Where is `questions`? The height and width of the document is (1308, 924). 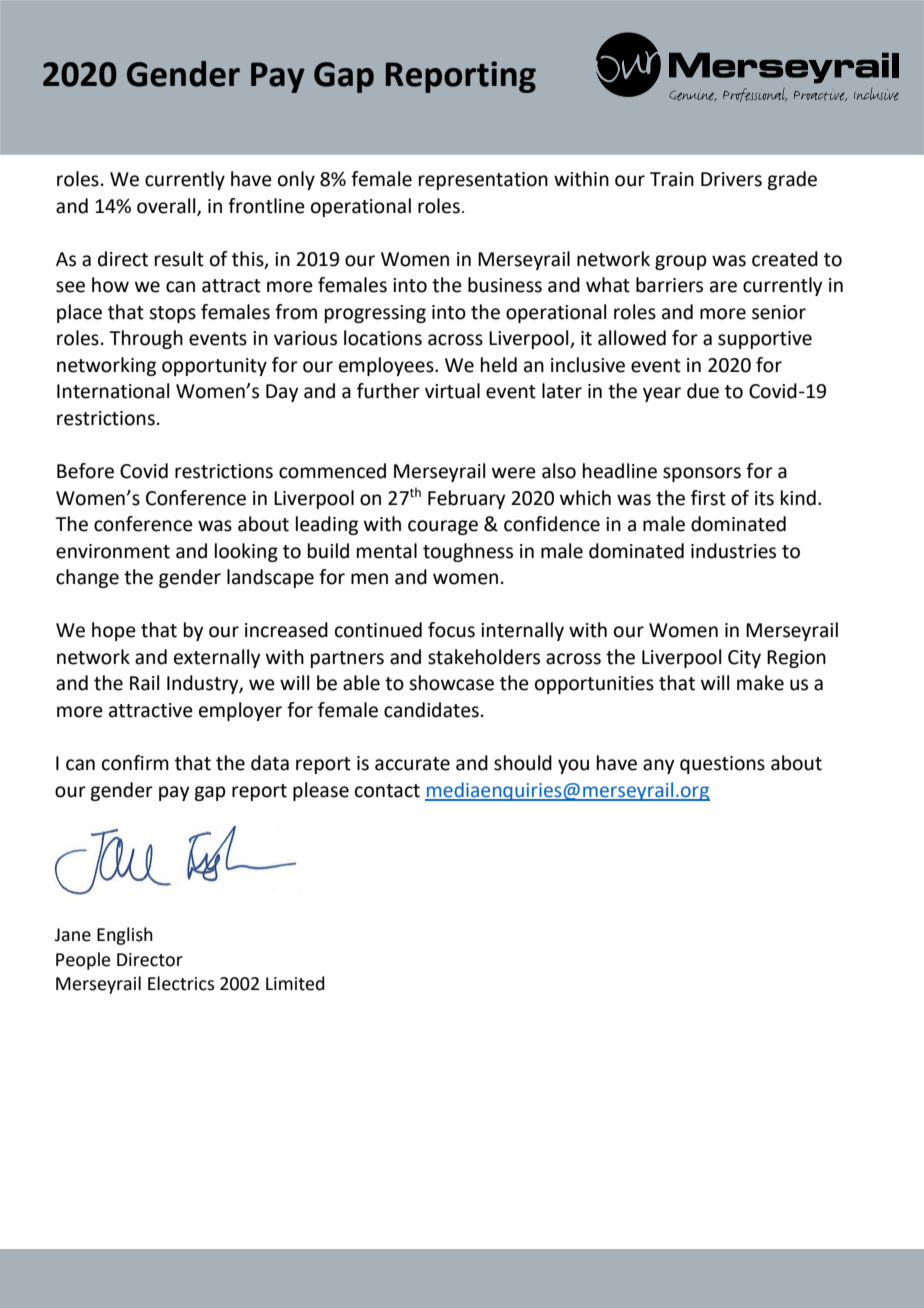 questions is located at coordinates (722, 765).
